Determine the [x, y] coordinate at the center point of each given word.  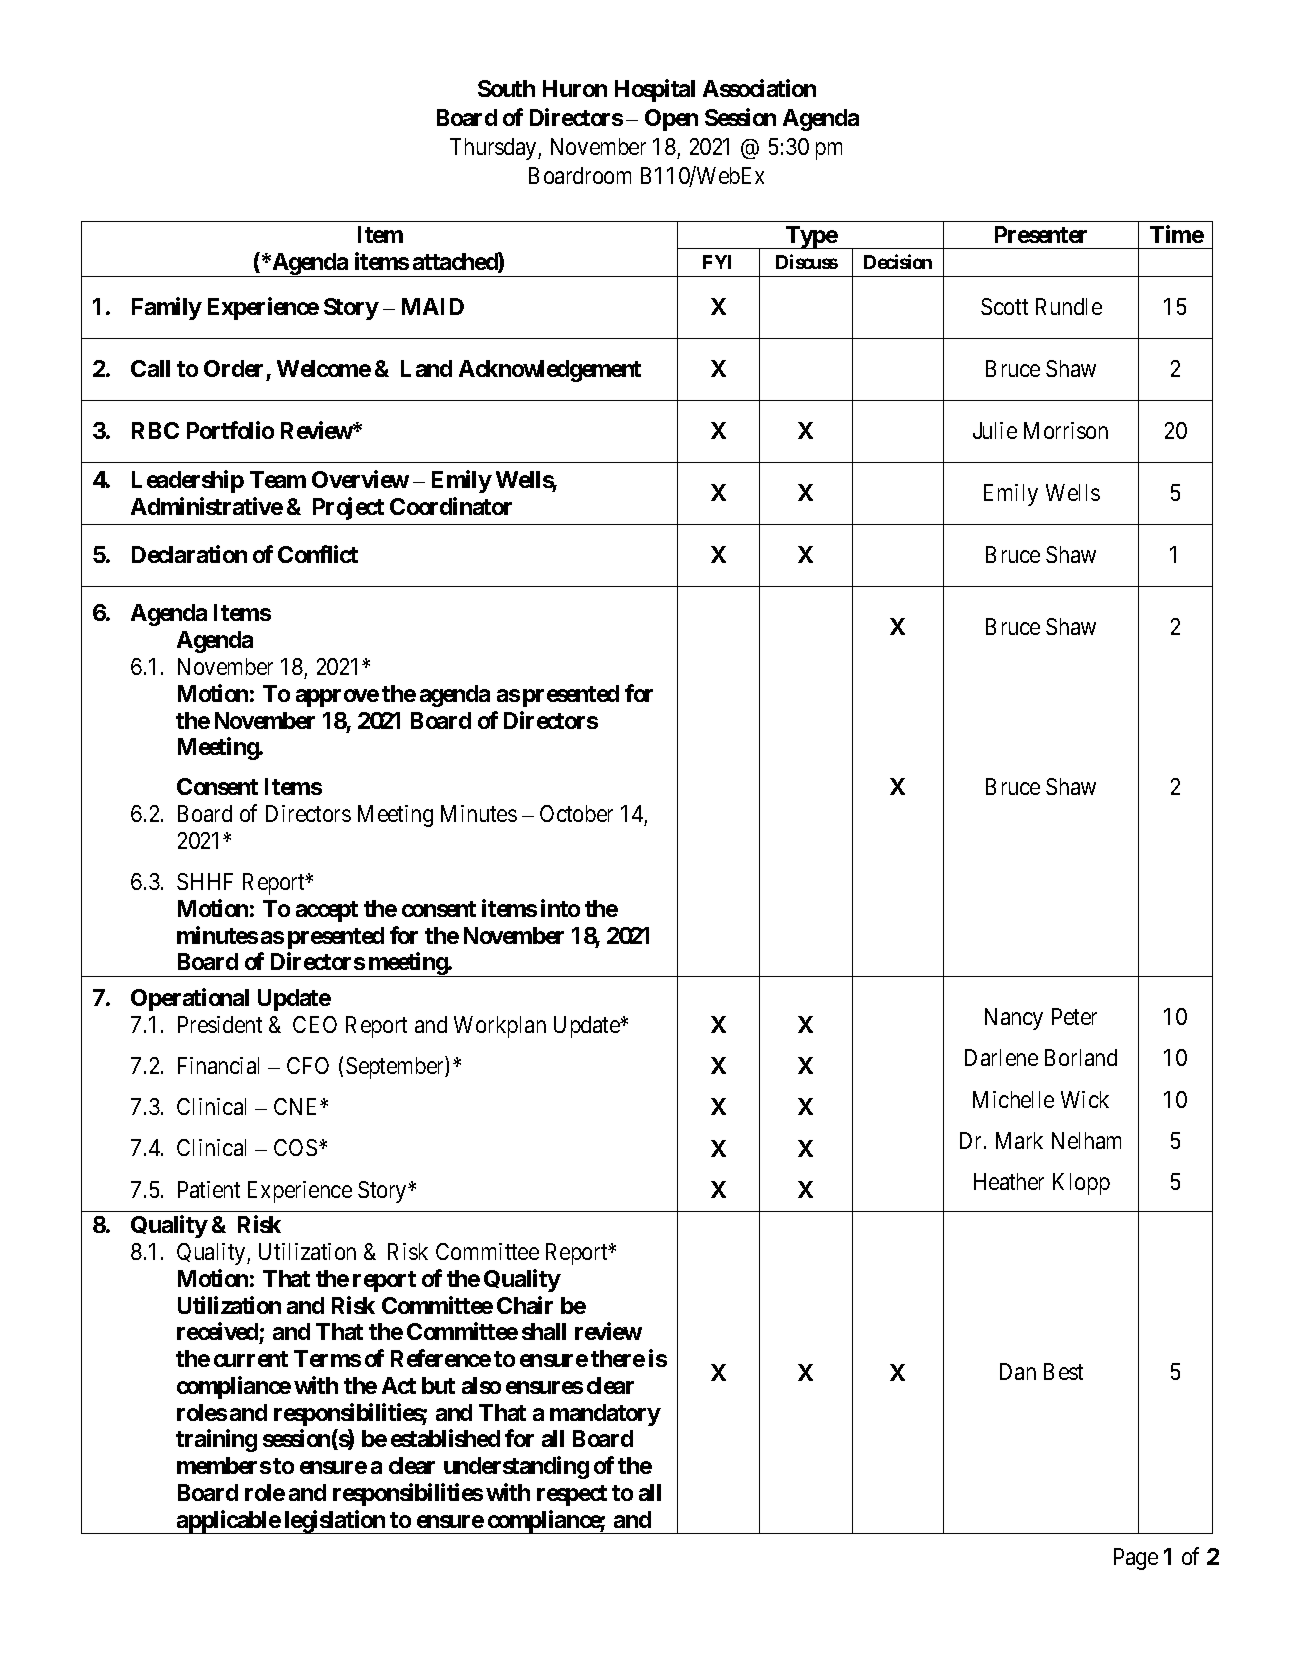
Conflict [318, 554]
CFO [308, 1065]
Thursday [494, 149]
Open [671, 120]
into [560, 908]
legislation [334, 1522]
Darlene [1001, 1057]
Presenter [1041, 234]
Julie [995, 430]
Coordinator [451, 506]
